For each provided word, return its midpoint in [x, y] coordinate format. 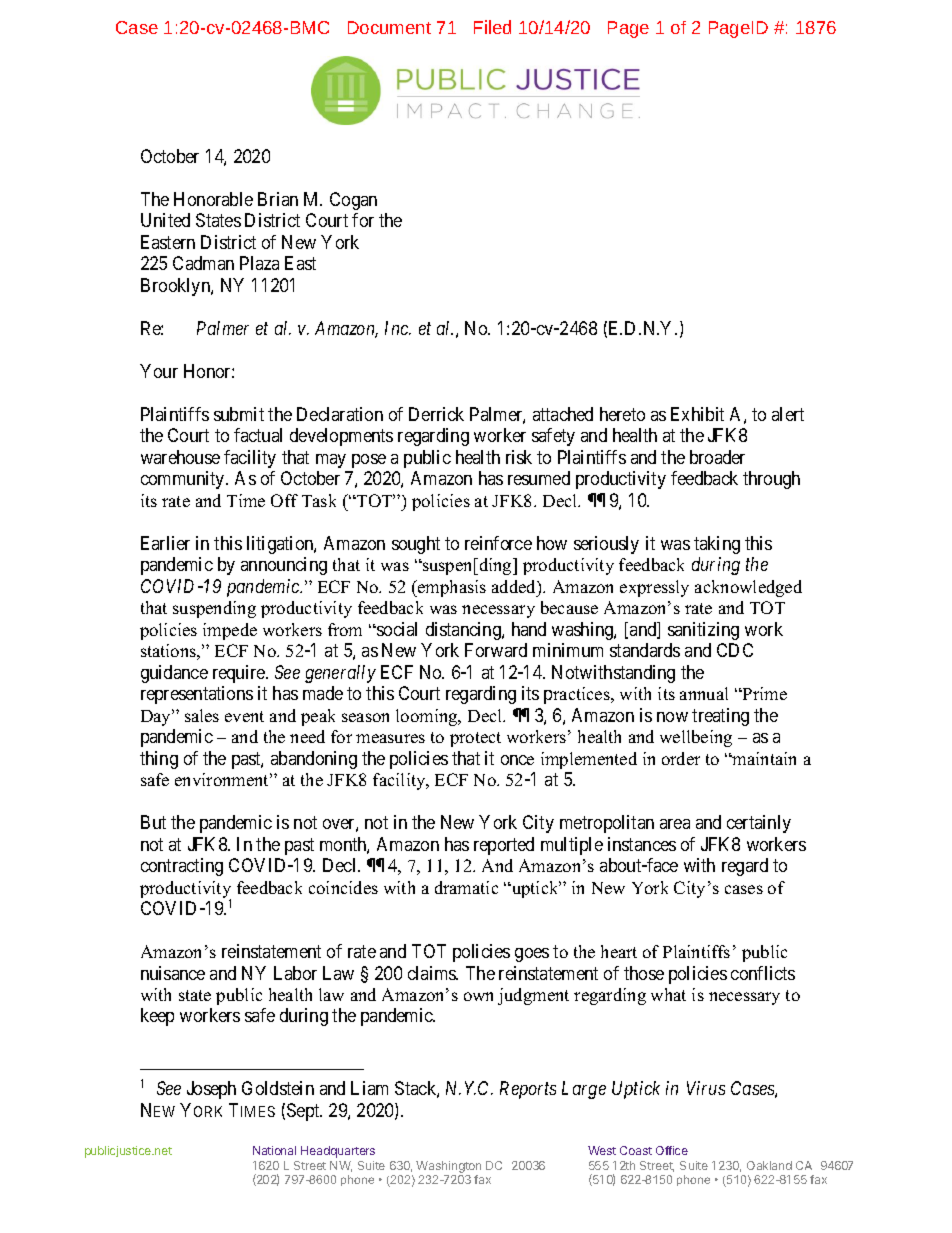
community [184, 480]
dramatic [466, 887]
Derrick [436, 414]
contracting [182, 867]
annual [704, 693]
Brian [278, 199]
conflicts [763, 973]
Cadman [203, 263]
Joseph [211, 1090]
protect [475, 739]
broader [717, 457]
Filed [492, 27]
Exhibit [697, 414]
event [244, 716]
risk [519, 457]
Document [389, 27]
